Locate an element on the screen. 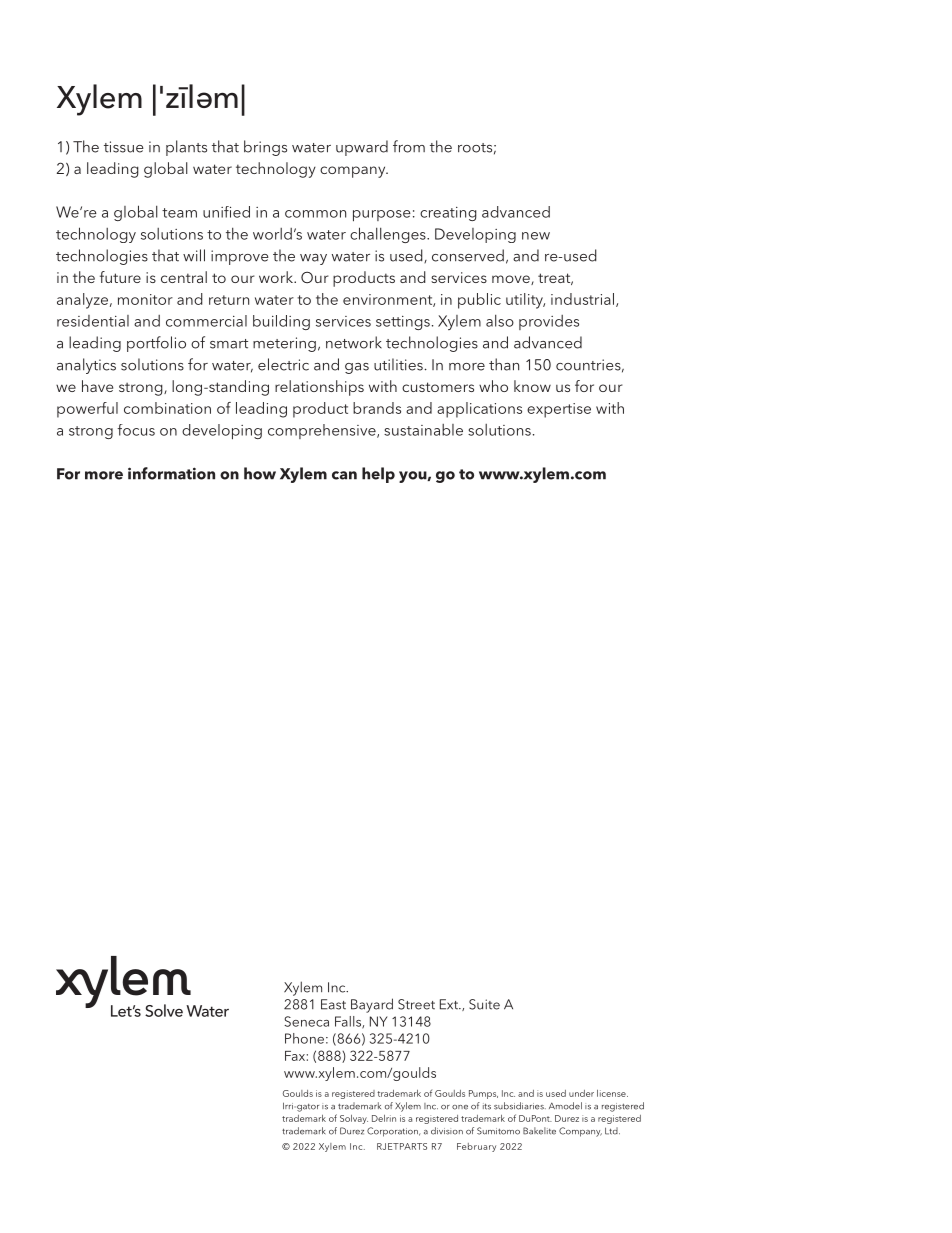  Bakelite is located at coordinates (539, 1131).
